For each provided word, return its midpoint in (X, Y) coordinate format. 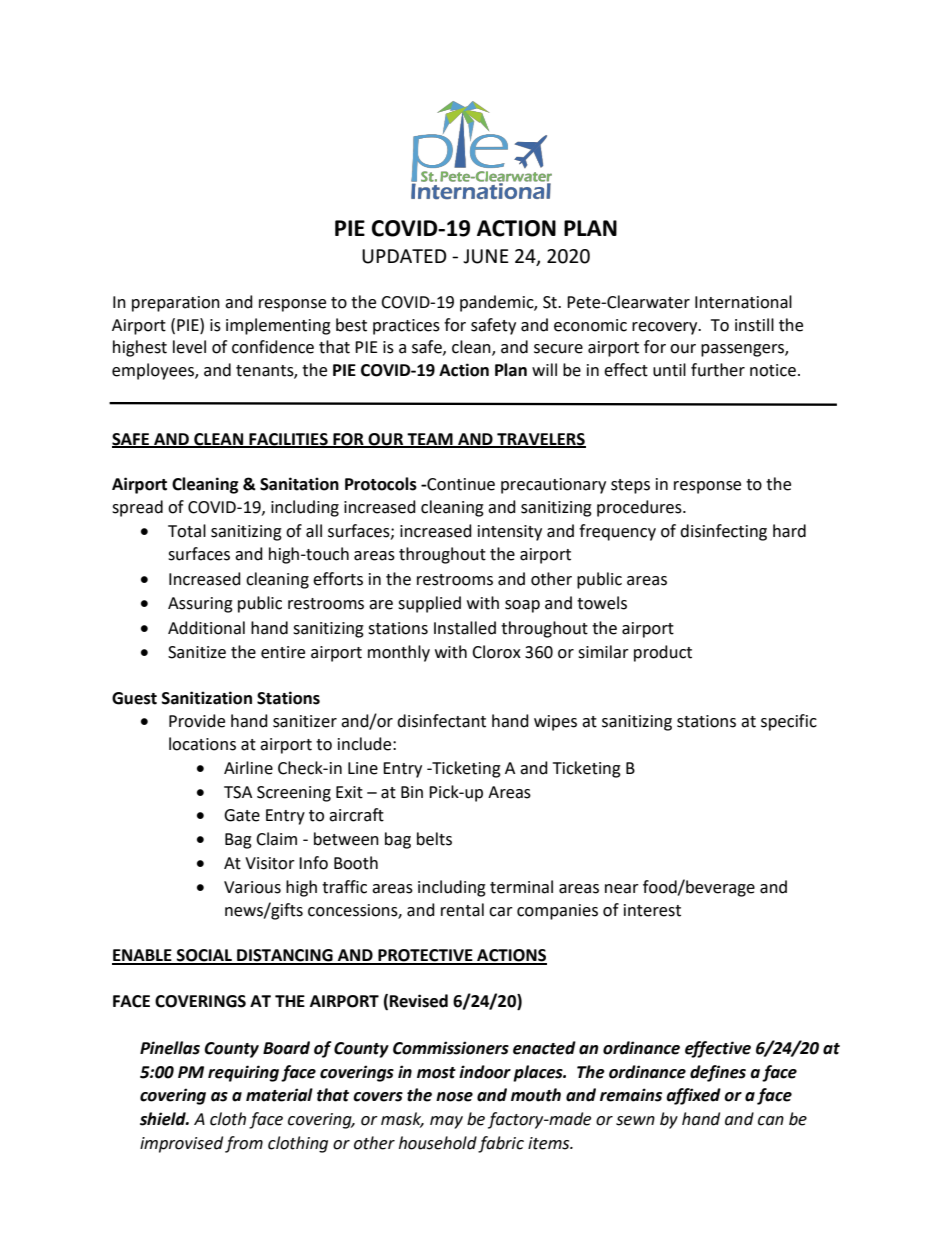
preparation (176, 304)
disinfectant (441, 721)
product (663, 653)
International (743, 302)
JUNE (486, 256)
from (244, 1144)
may (446, 1122)
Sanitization (207, 698)
